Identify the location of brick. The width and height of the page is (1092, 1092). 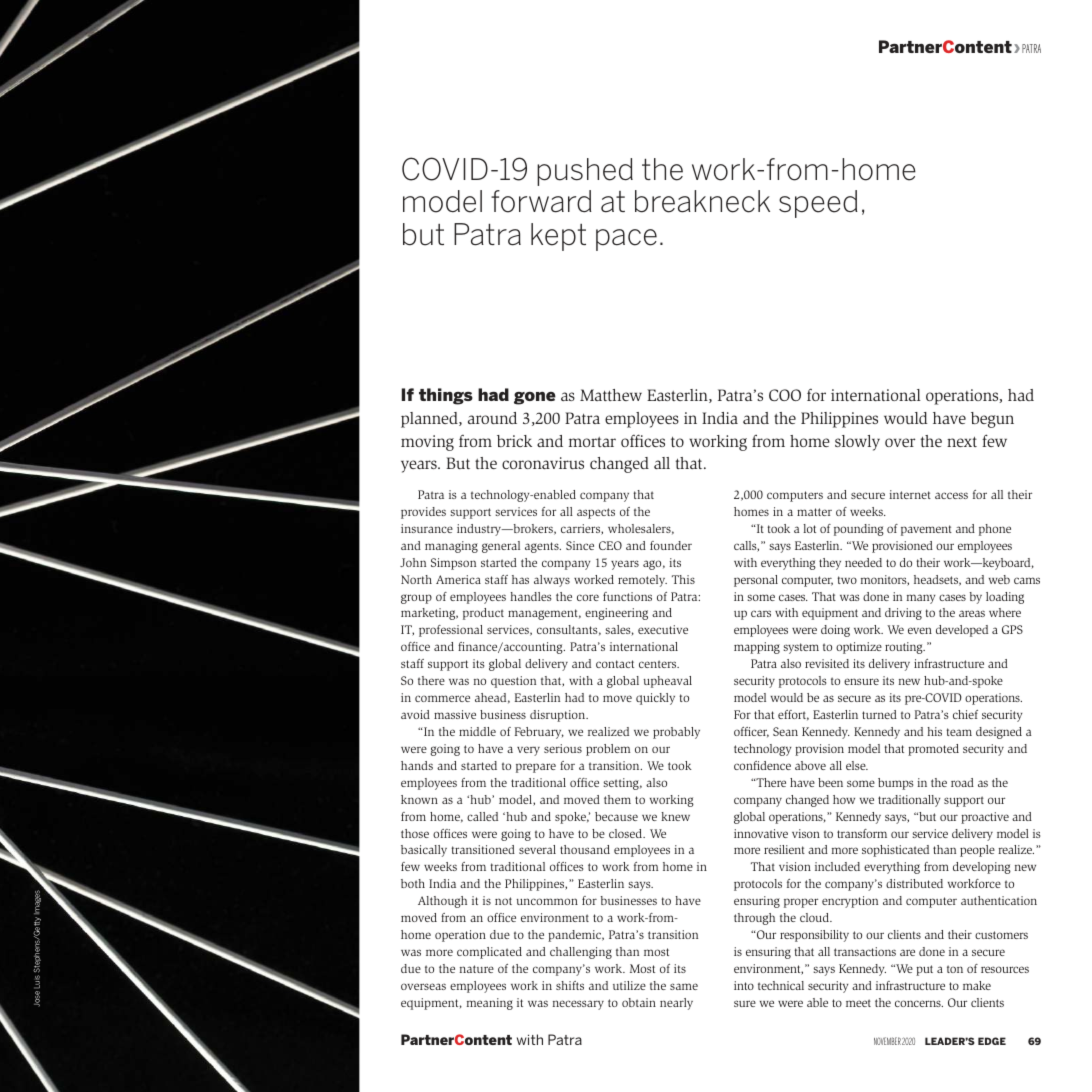
(514, 441).
